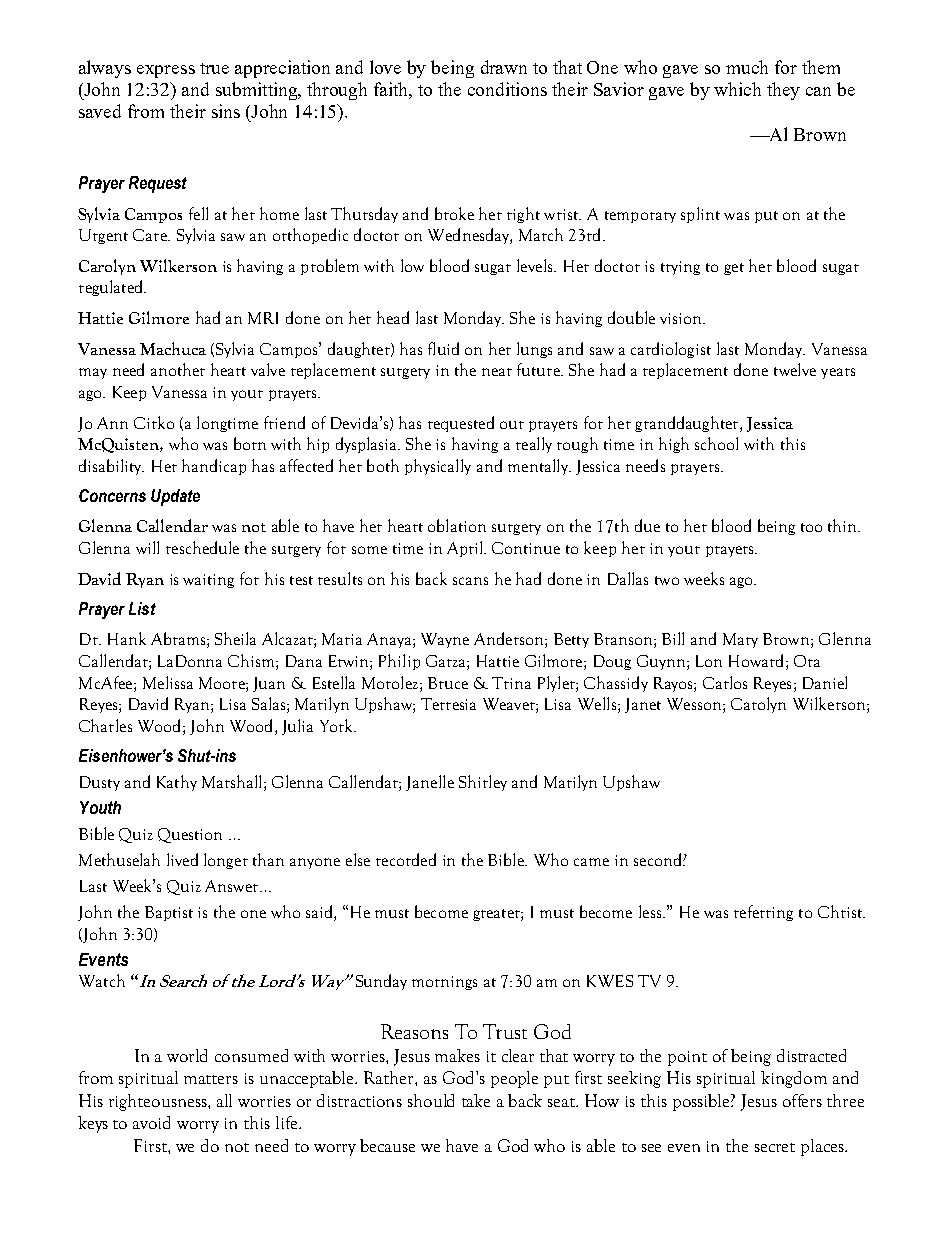  I want to click on avoid, so click(151, 1122).
